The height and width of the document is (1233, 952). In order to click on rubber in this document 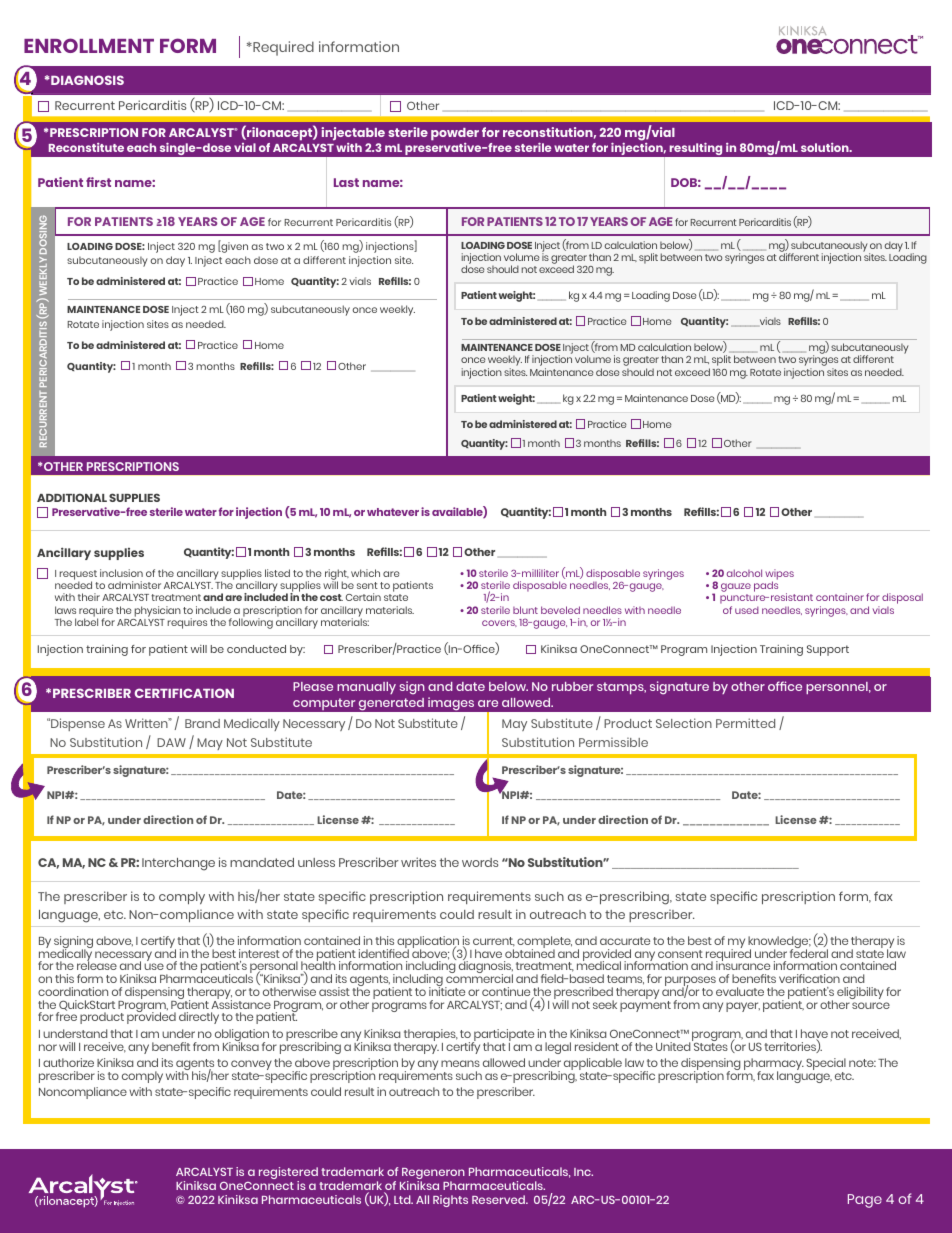, I will do `click(572, 686)`.
